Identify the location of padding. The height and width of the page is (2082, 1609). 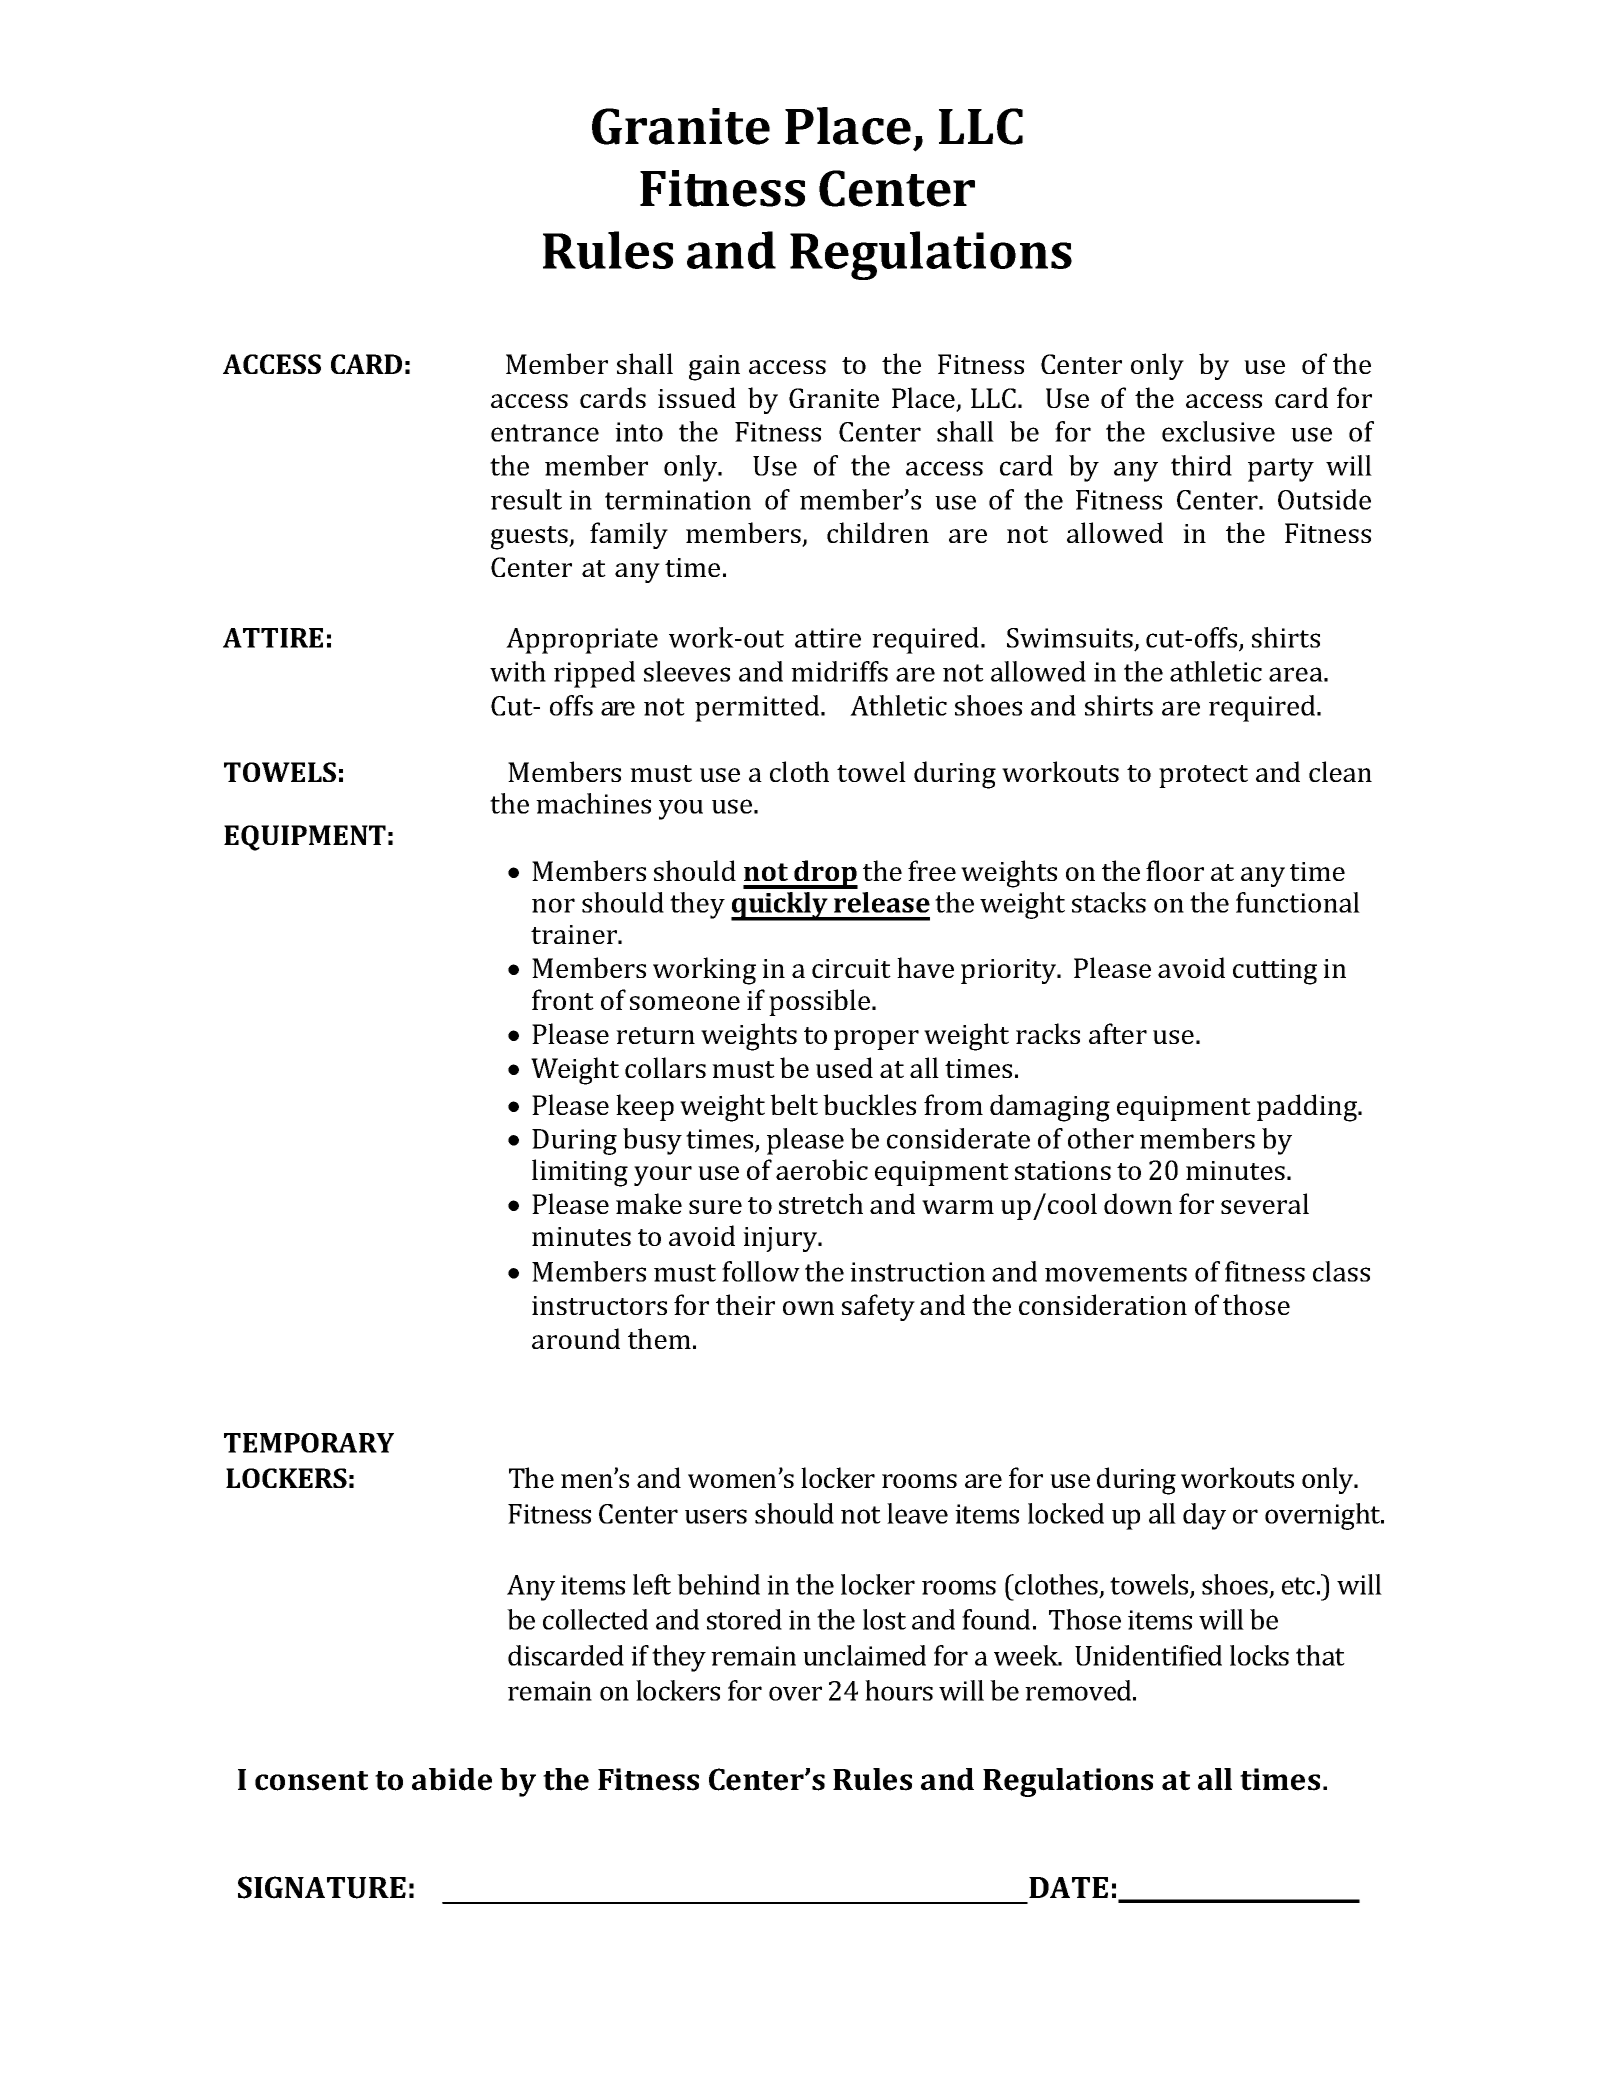
(1308, 1108).
